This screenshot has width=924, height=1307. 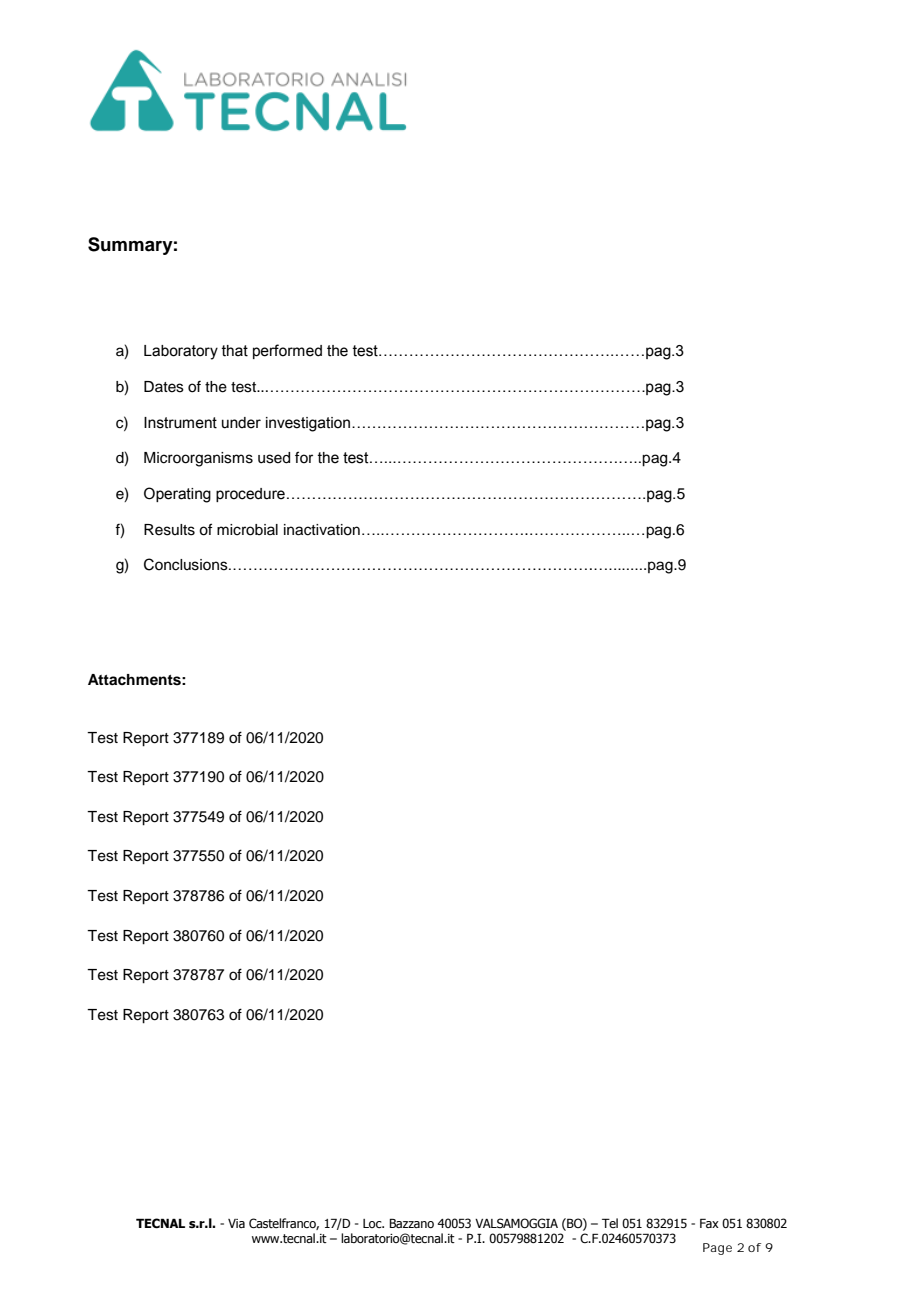 I want to click on microbial, so click(x=247, y=530).
